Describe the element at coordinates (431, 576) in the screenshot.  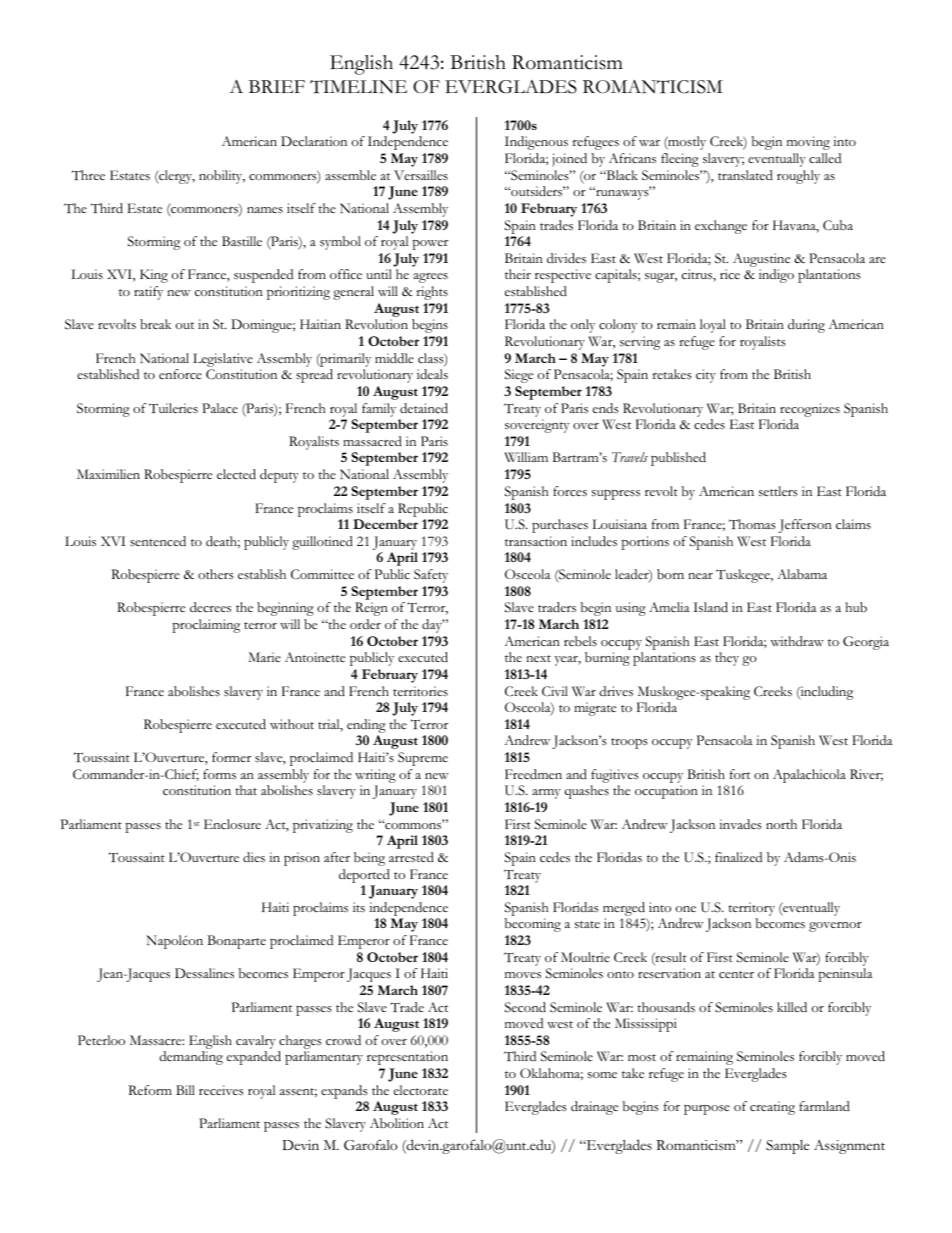
I see `Safety` at that location.
